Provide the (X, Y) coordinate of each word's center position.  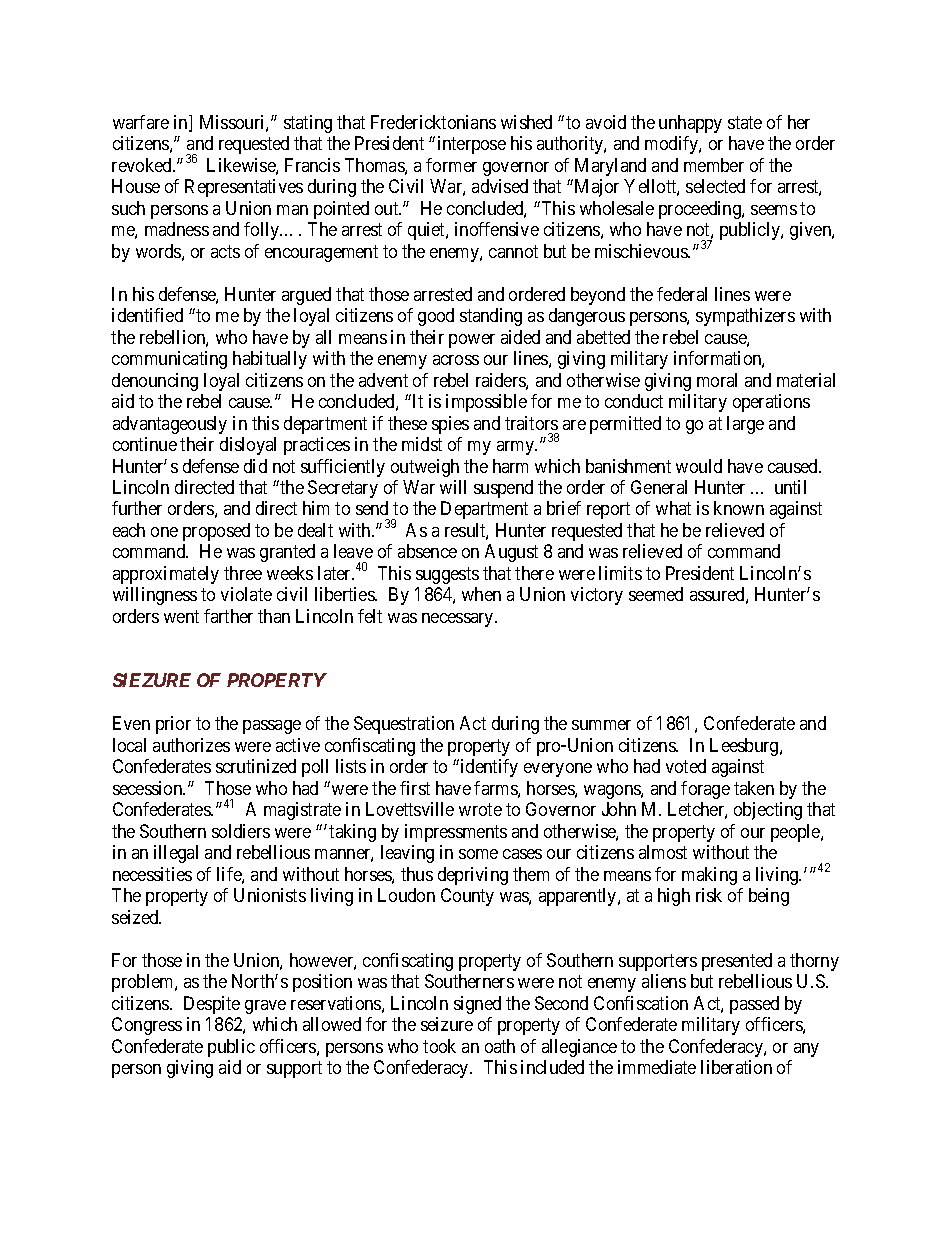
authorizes (191, 745)
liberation (736, 1067)
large (745, 425)
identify (489, 768)
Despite (212, 1005)
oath (500, 1046)
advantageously (170, 425)
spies (450, 425)
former (451, 165)
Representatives (244, 188)
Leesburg (745, 747)
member (714, 165)
